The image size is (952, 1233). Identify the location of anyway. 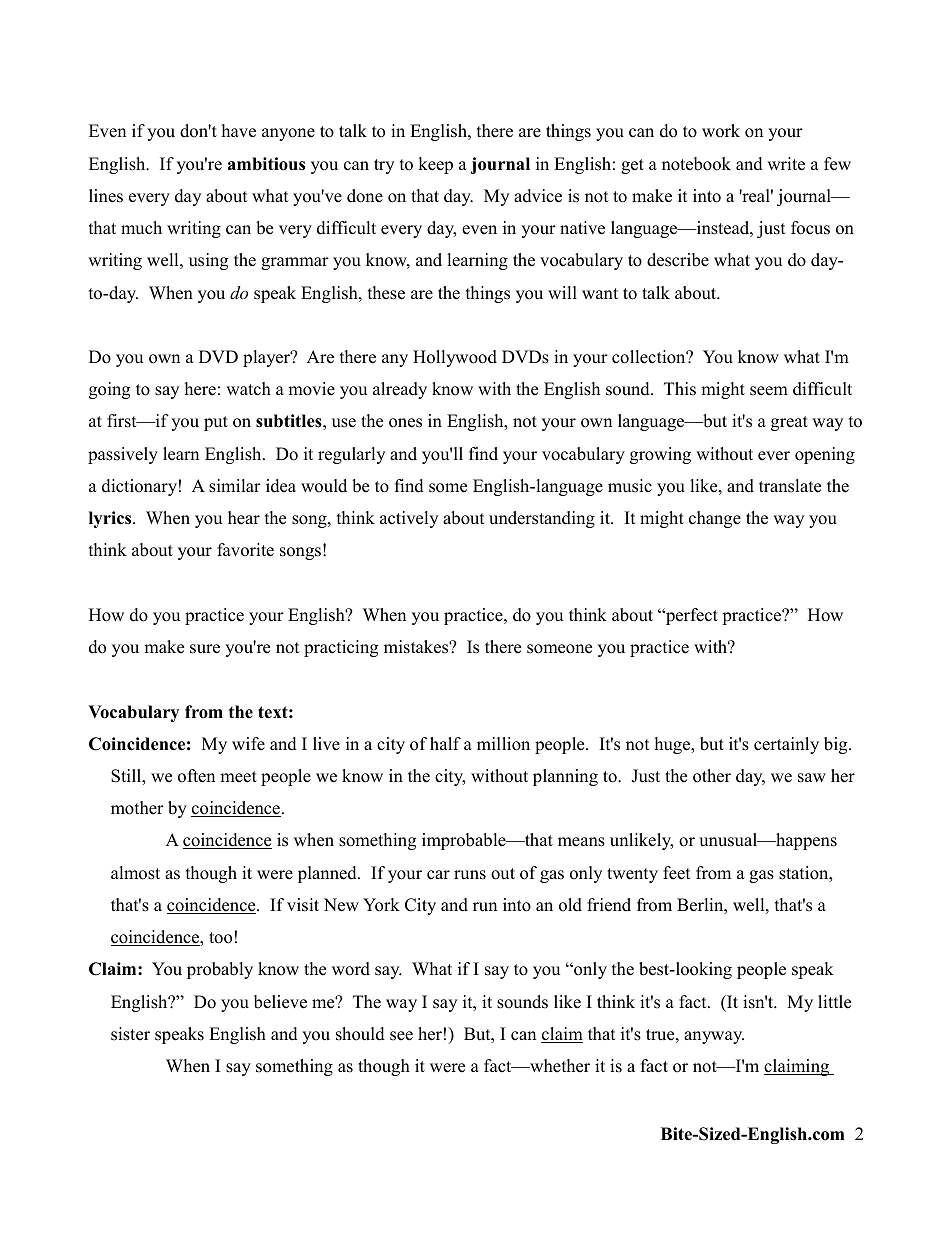
(714, 1037).
